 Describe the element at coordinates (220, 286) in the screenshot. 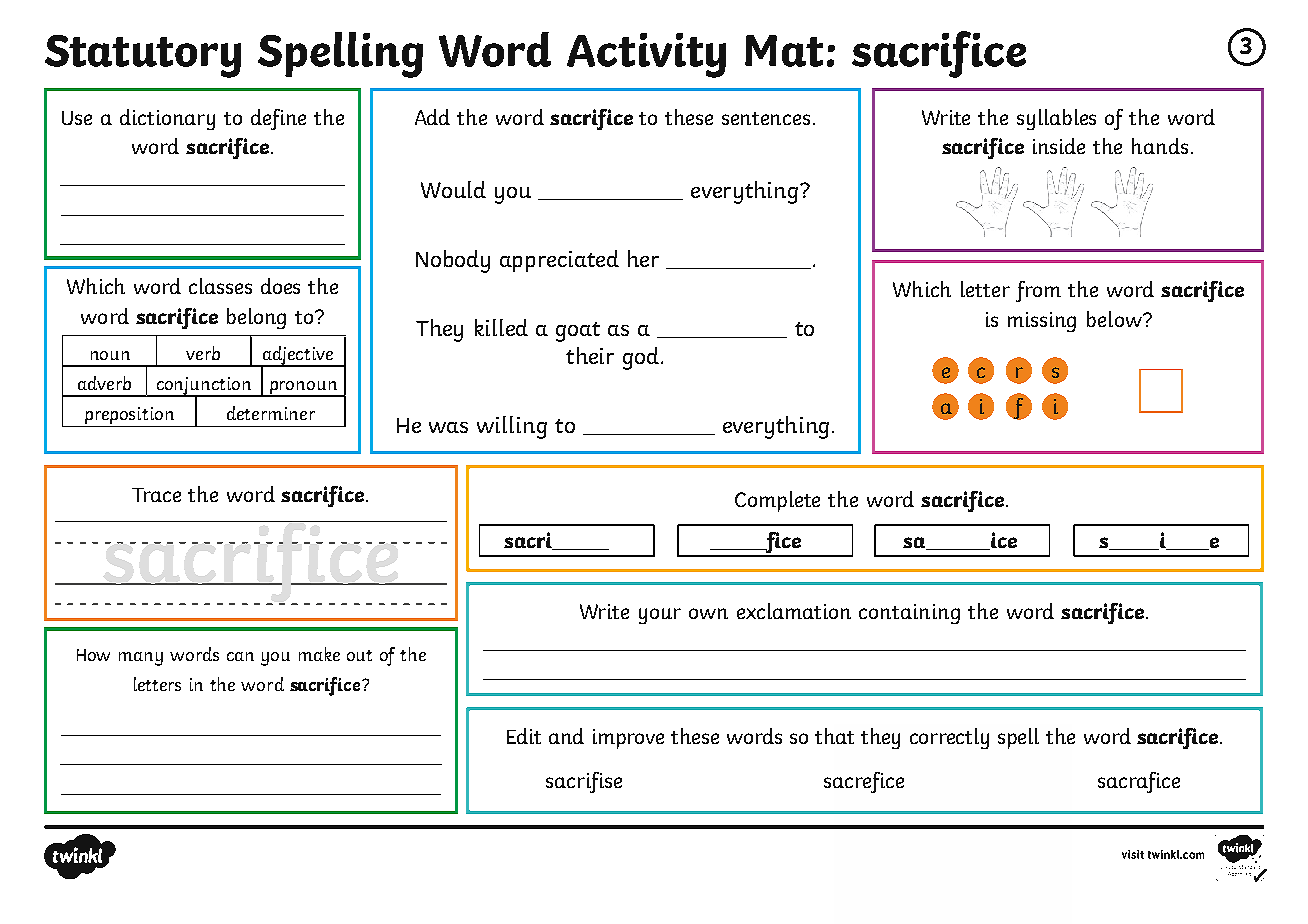

I see `classes` at that location.
